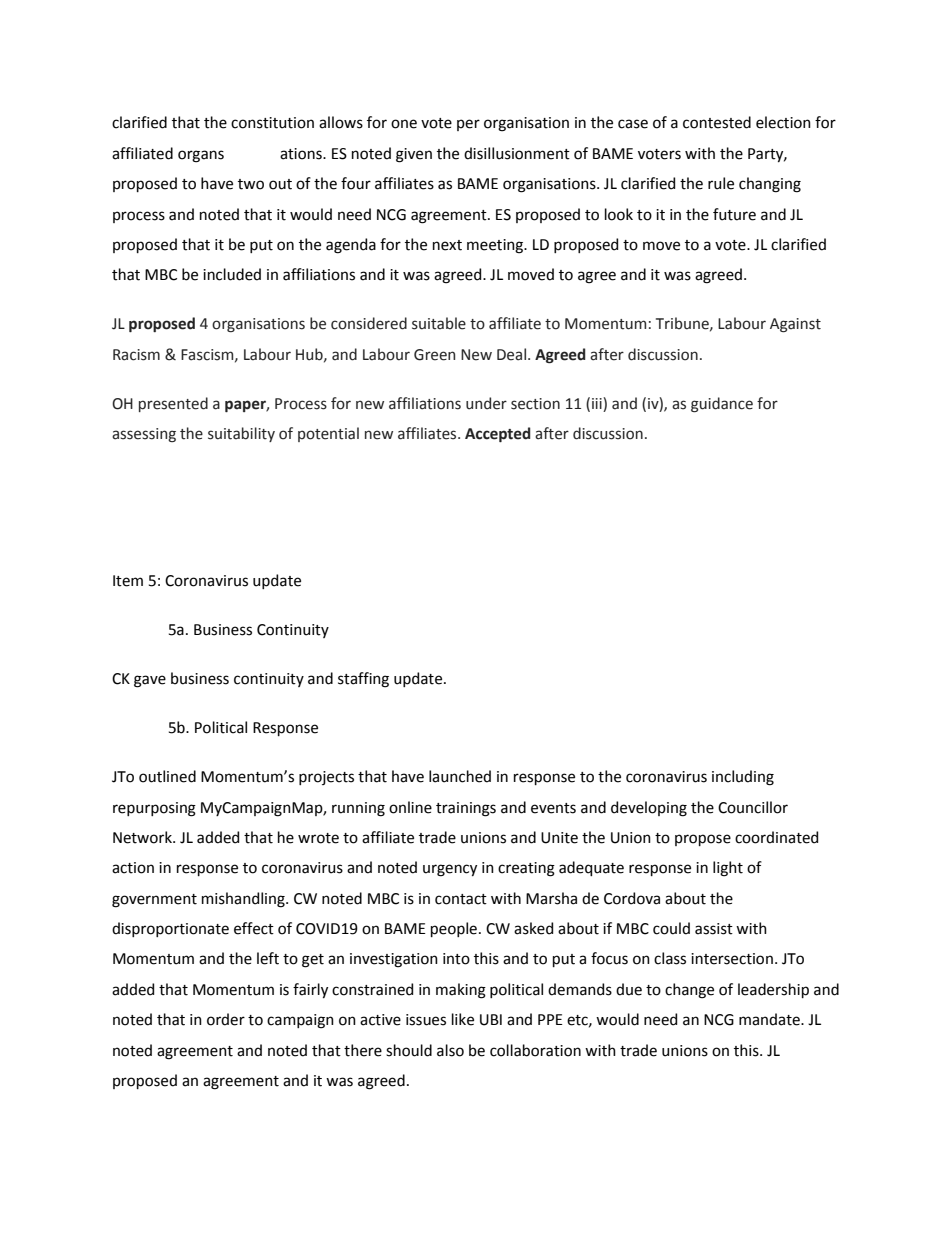  I want to click on Green, so click(434, 355).
